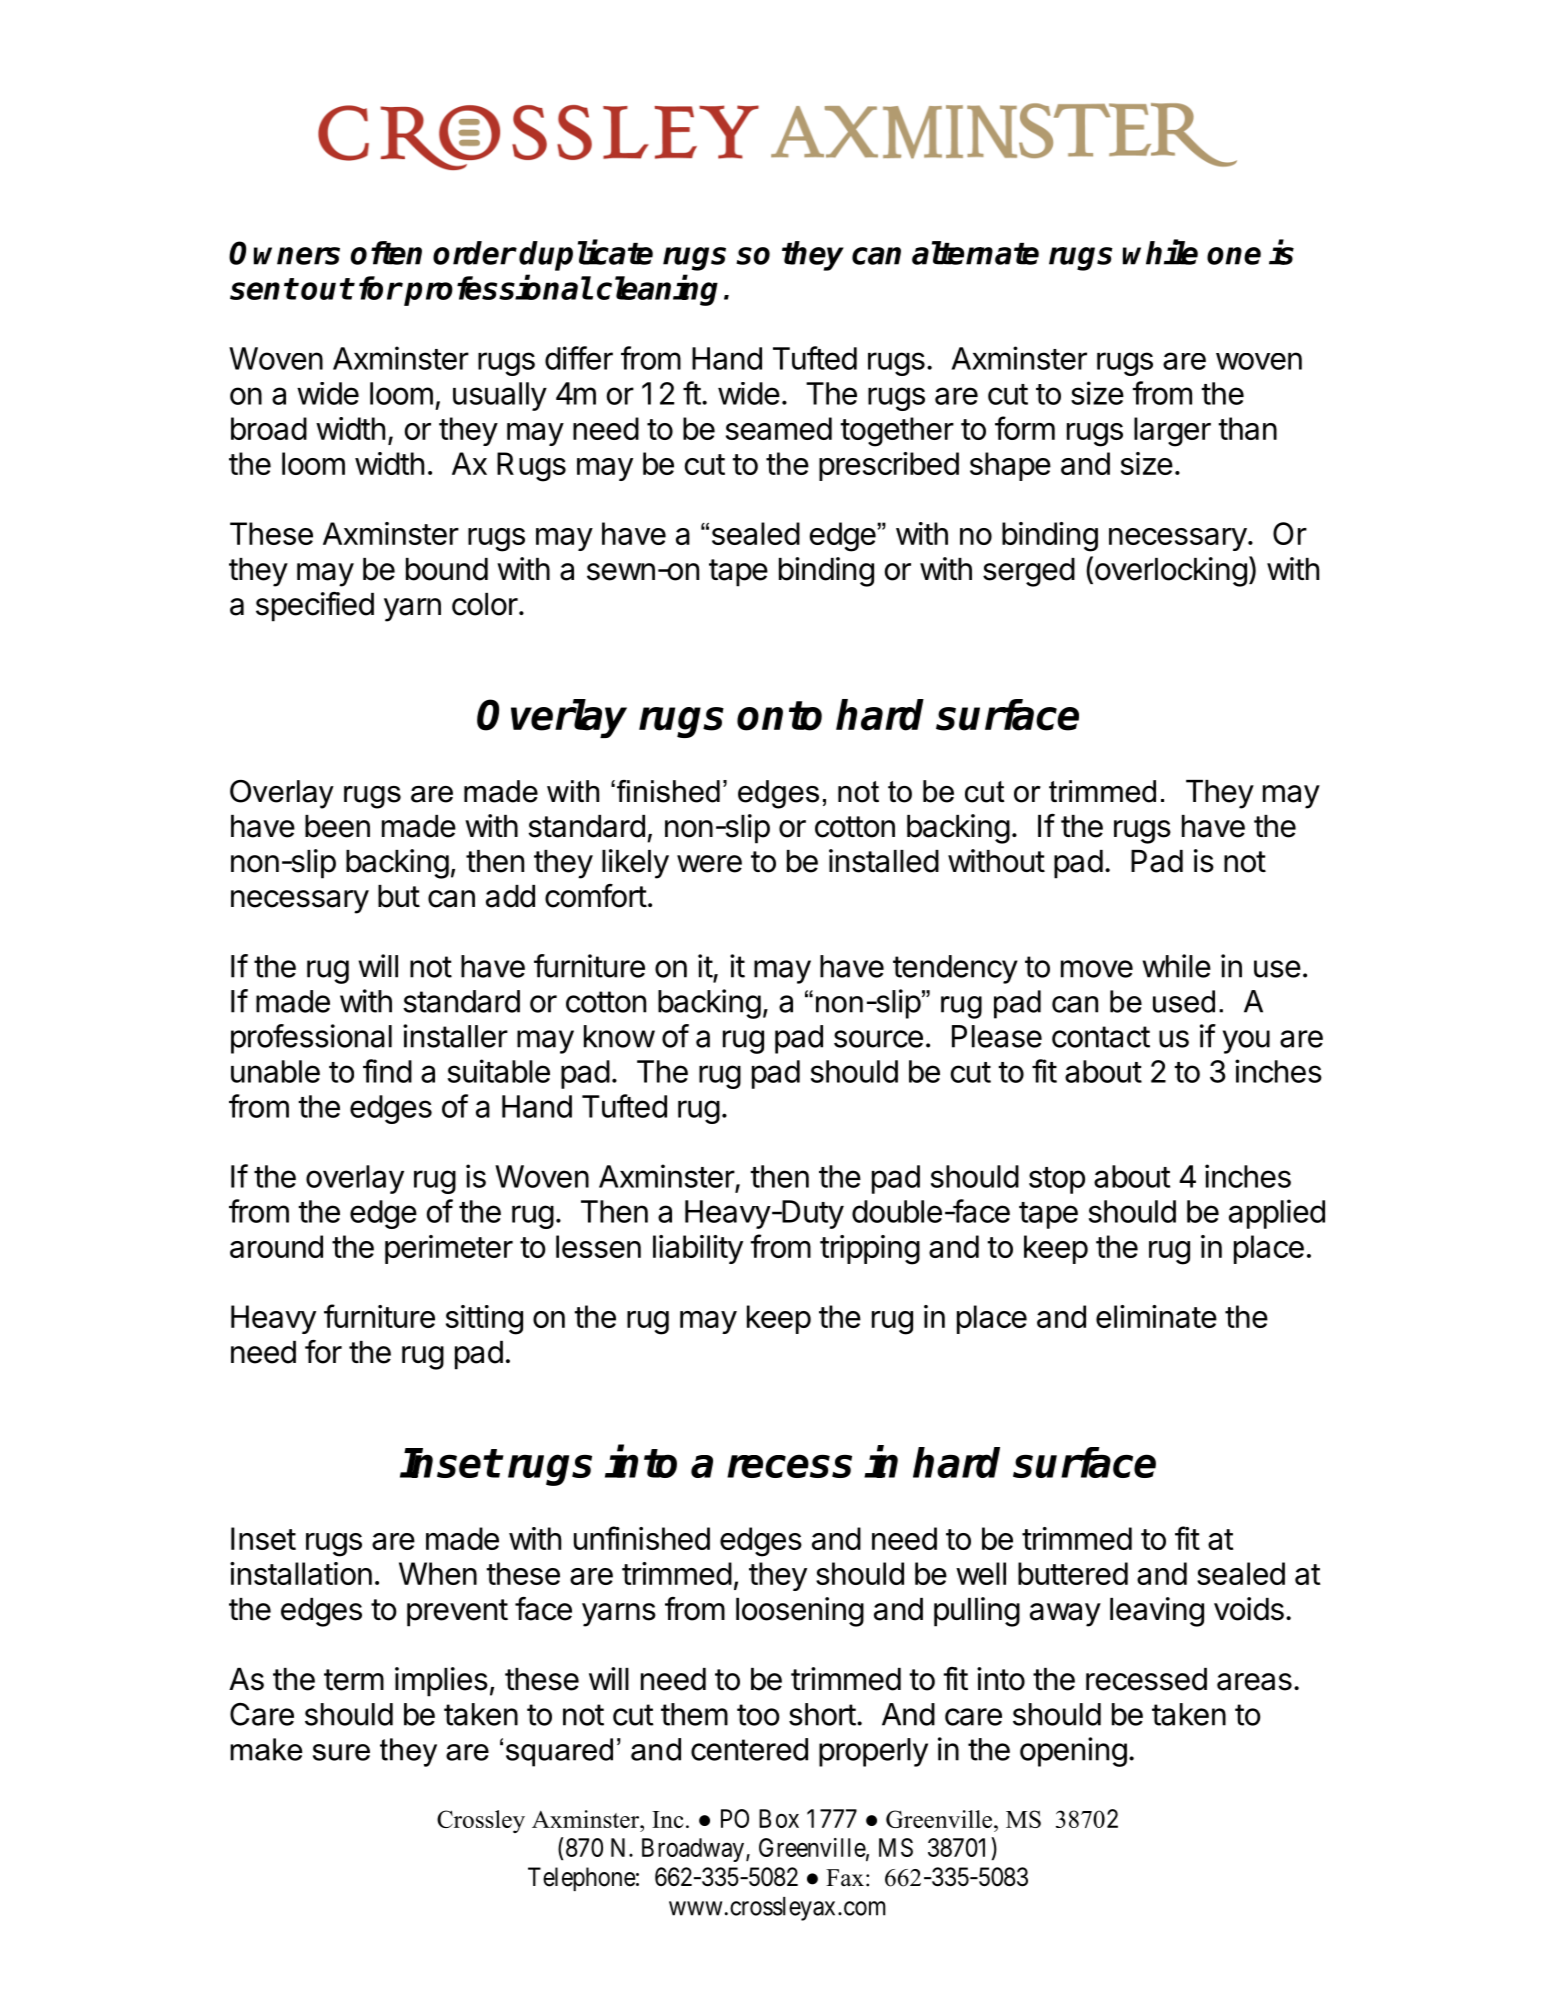 The height and width of the page is (2012, 1555). What do you see at coordinates (1097, 969) in the page?
I see `move` at bounding box center [1097, 969].
